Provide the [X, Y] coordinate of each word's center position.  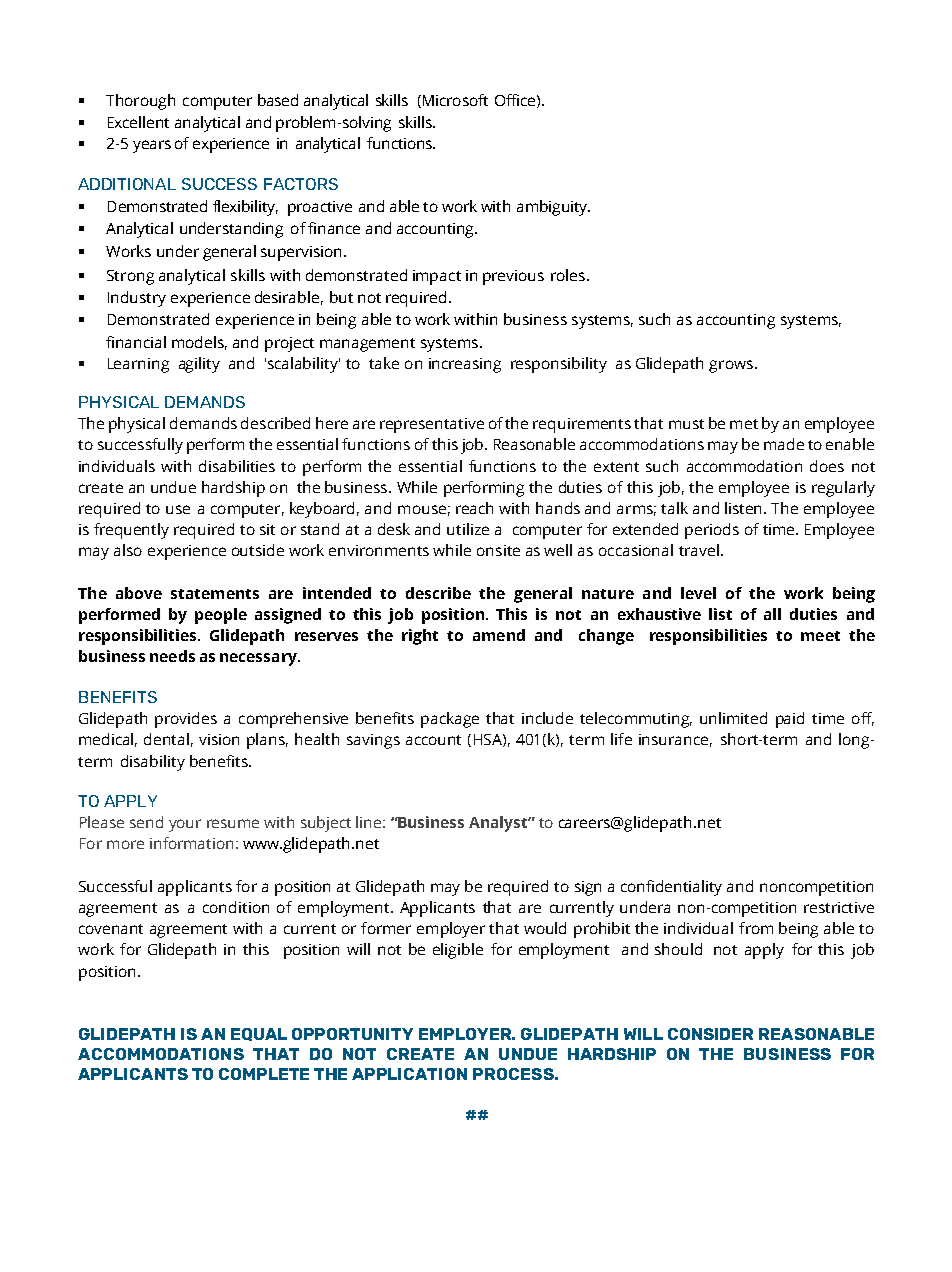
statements [215, 594]
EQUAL [259, 1034]
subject [326, 824]
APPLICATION [409, 1074]
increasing [465, 365]
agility [199, 365]
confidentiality [671, 888]
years [152, 146]
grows [731, 366]
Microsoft [454, 101]
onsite [498, 550]
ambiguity [553, 208]
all [772, 614]
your [185, 825]
